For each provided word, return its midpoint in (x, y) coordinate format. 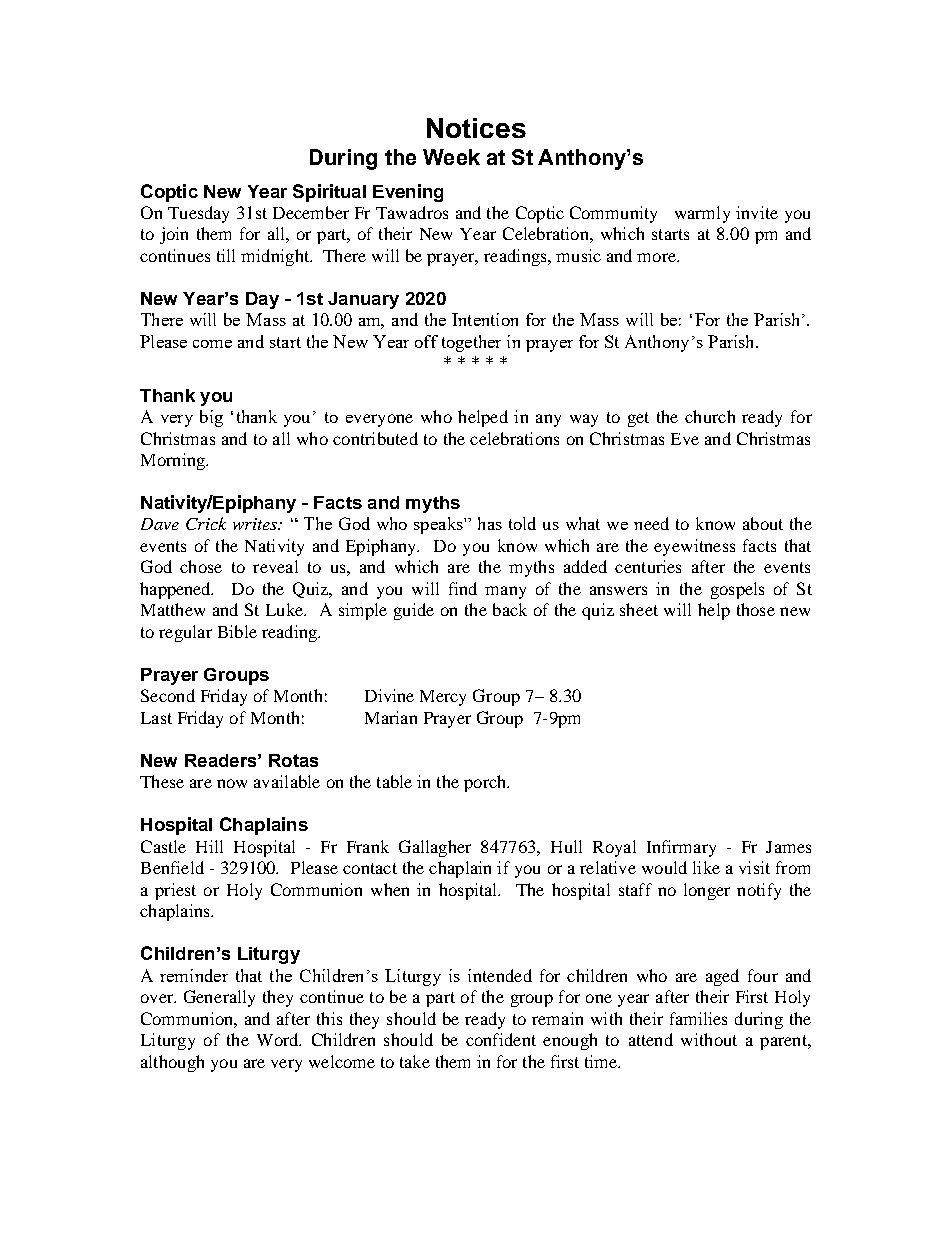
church (710, 416)
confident (501, 1039)
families (698, 1018)
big (211, 418)
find (463, 588)
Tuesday (198, 214)
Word (279, 1039)
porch (486, 783)
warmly (702, 214)
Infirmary (681, 848)
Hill (209, 846)
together (471, 343)
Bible (237, 631)
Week (451, 157)
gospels (737, 590)
